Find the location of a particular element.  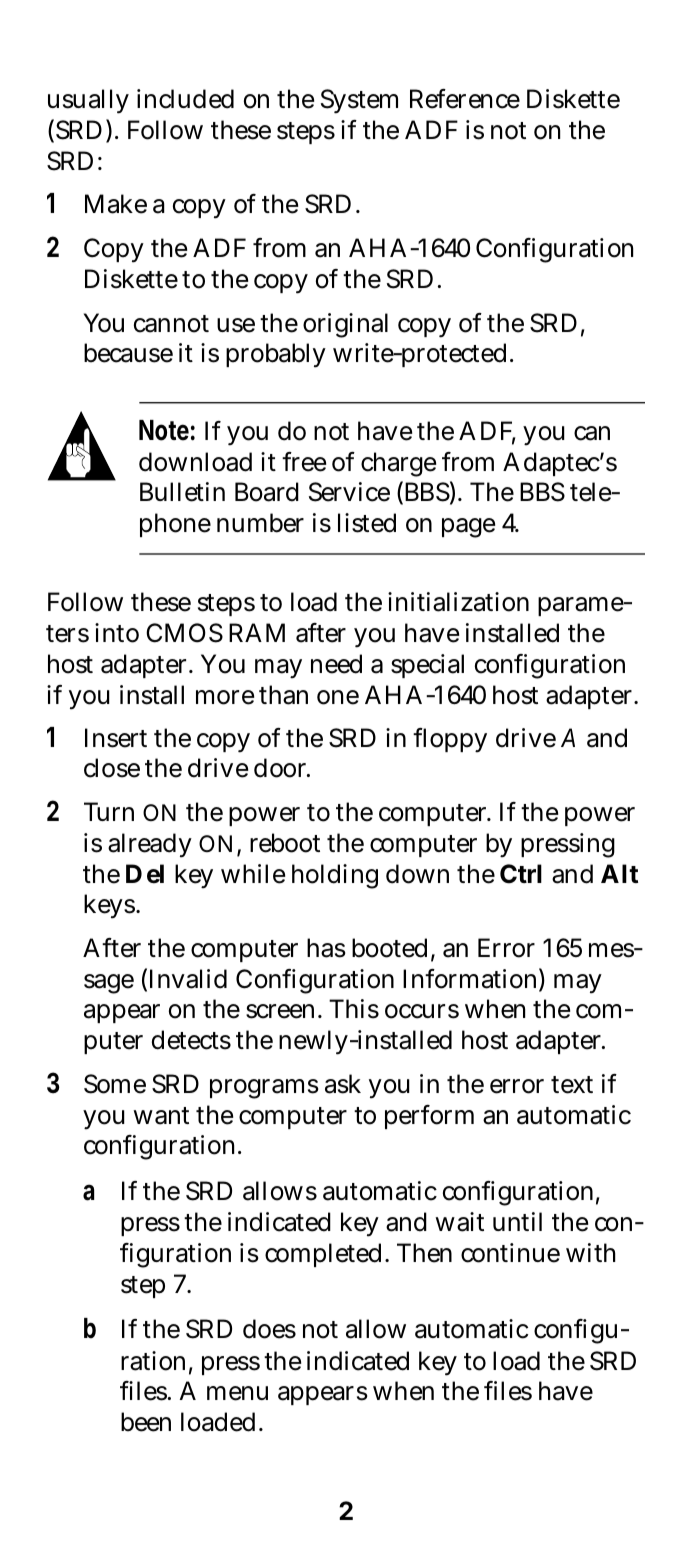

Reference is located at coordinates (465, 99).
